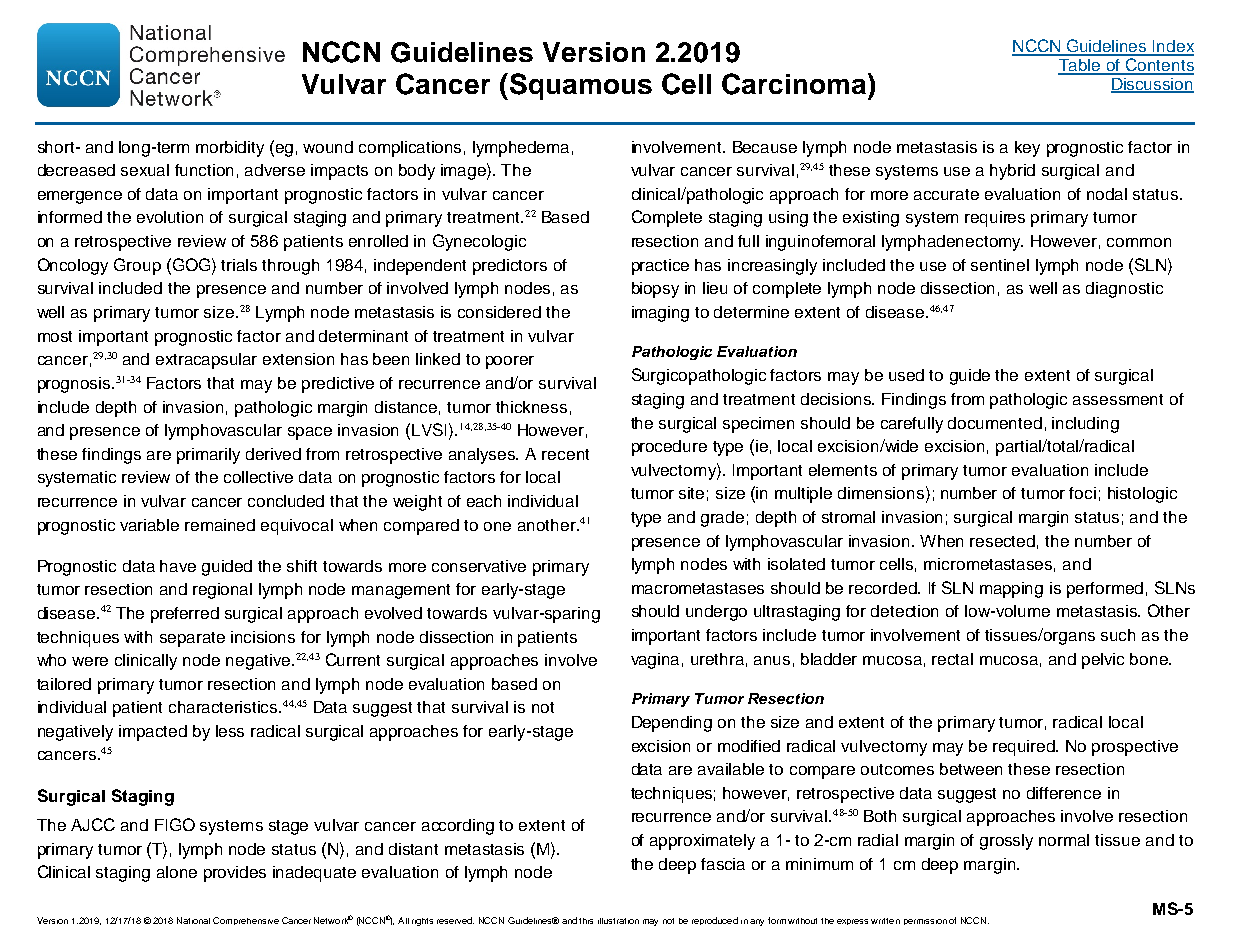 The image size is (1233, 952). Describe the element at coordinates (1082, 493) in the image. I see `foci` at that location.
